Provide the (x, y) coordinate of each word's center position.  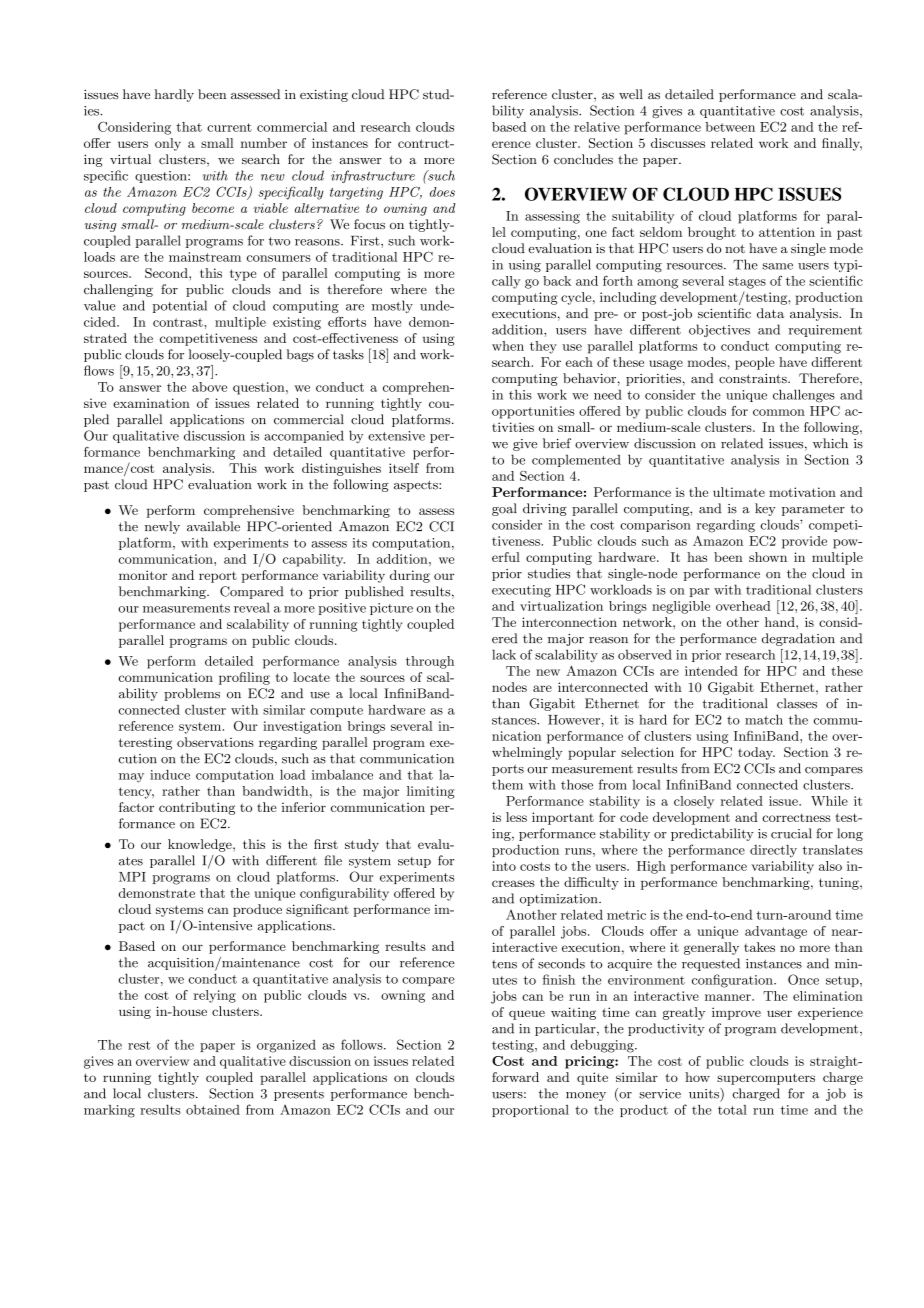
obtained (213, 1110)
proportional (530, 1111)
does (442, 192)
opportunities (533, 412)
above (209, 387)
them (507, 784)
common (779, 412)
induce (170, 775)
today (756, 753)
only (168, 144)
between (730, 127)
